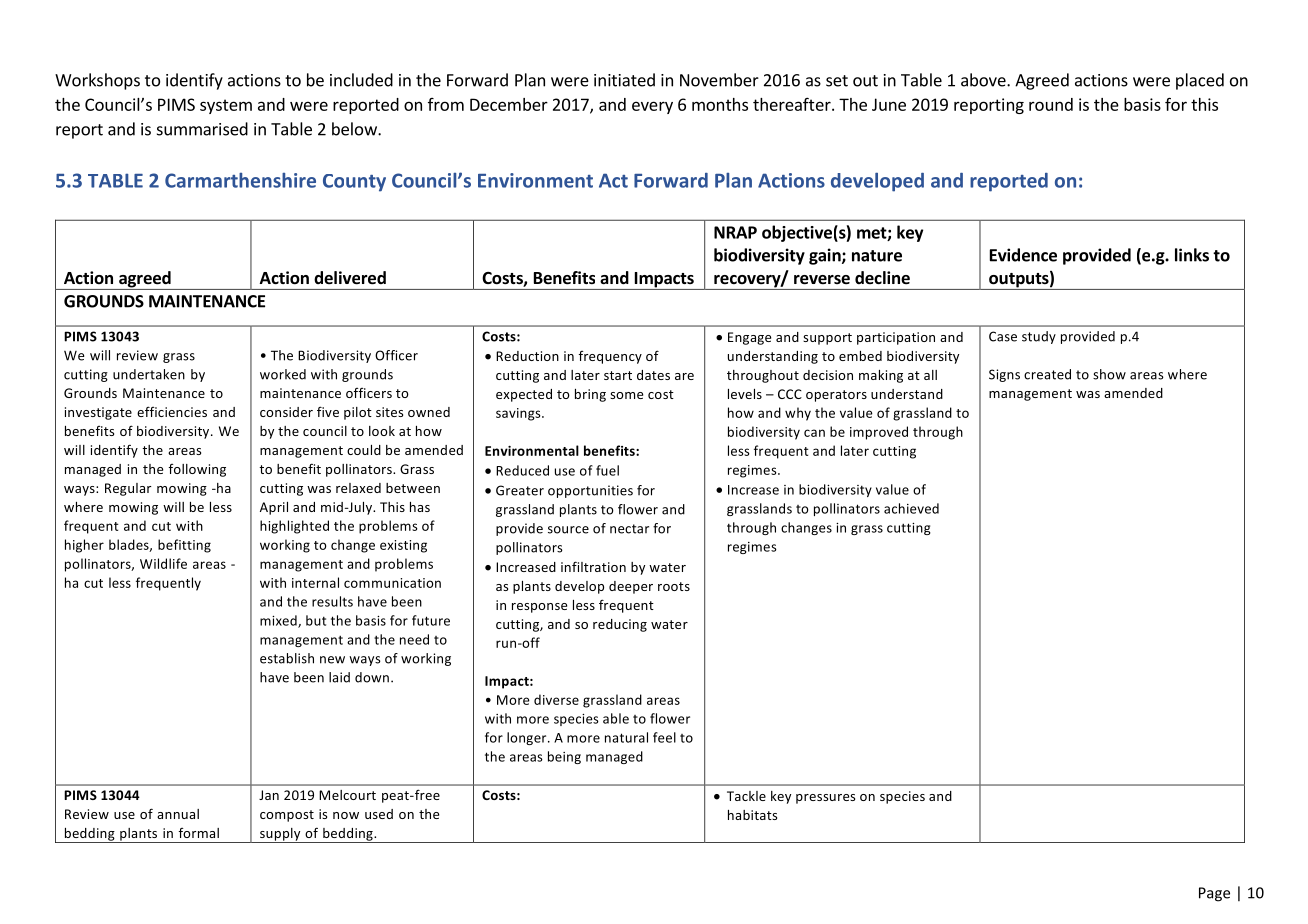  I want to click on above, so click(984, 80).
